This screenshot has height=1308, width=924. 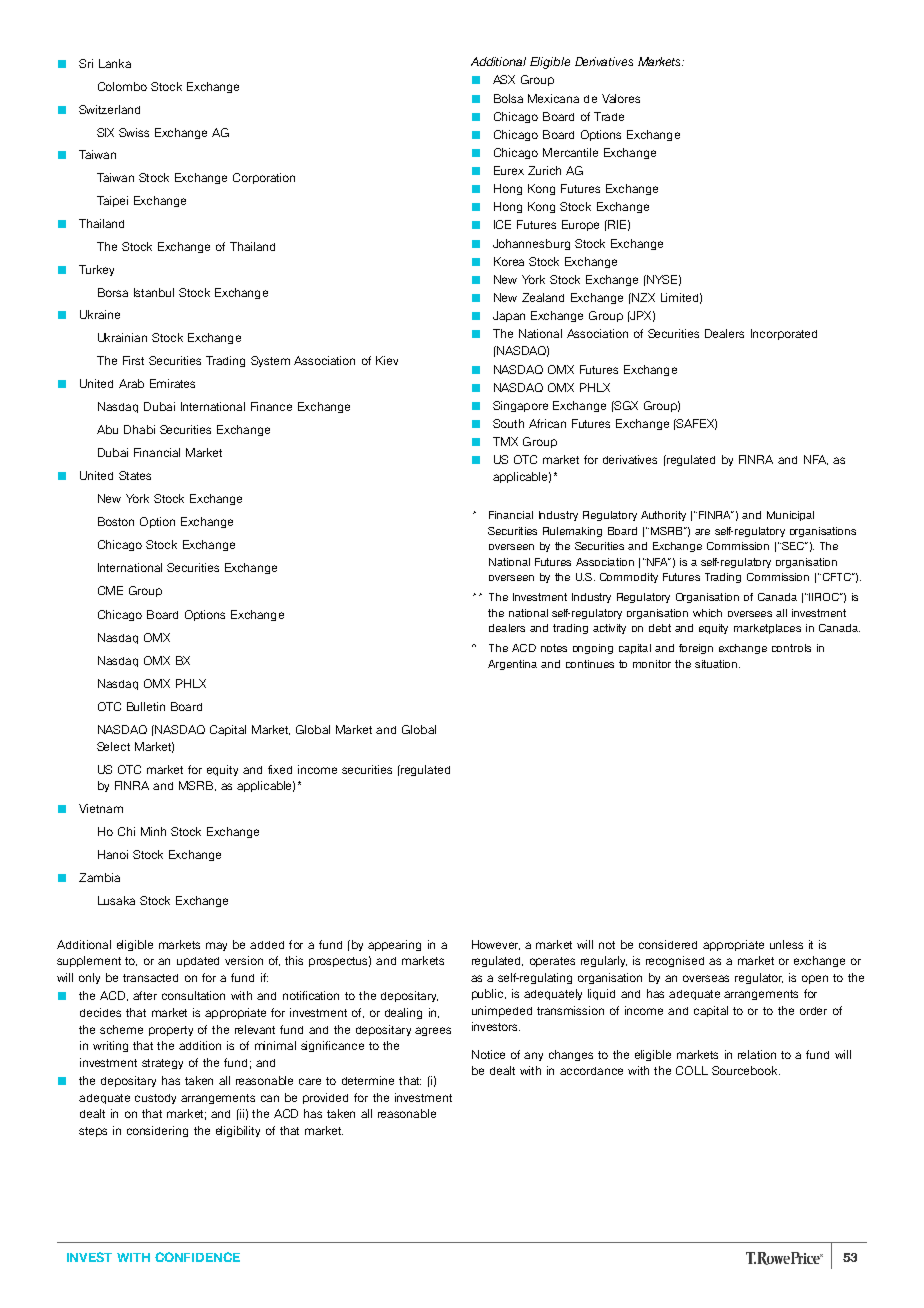 What do you see at coordinates (154, 292) in the screenshot?
I see `Istanbul` at bounding box center [154, 292].
